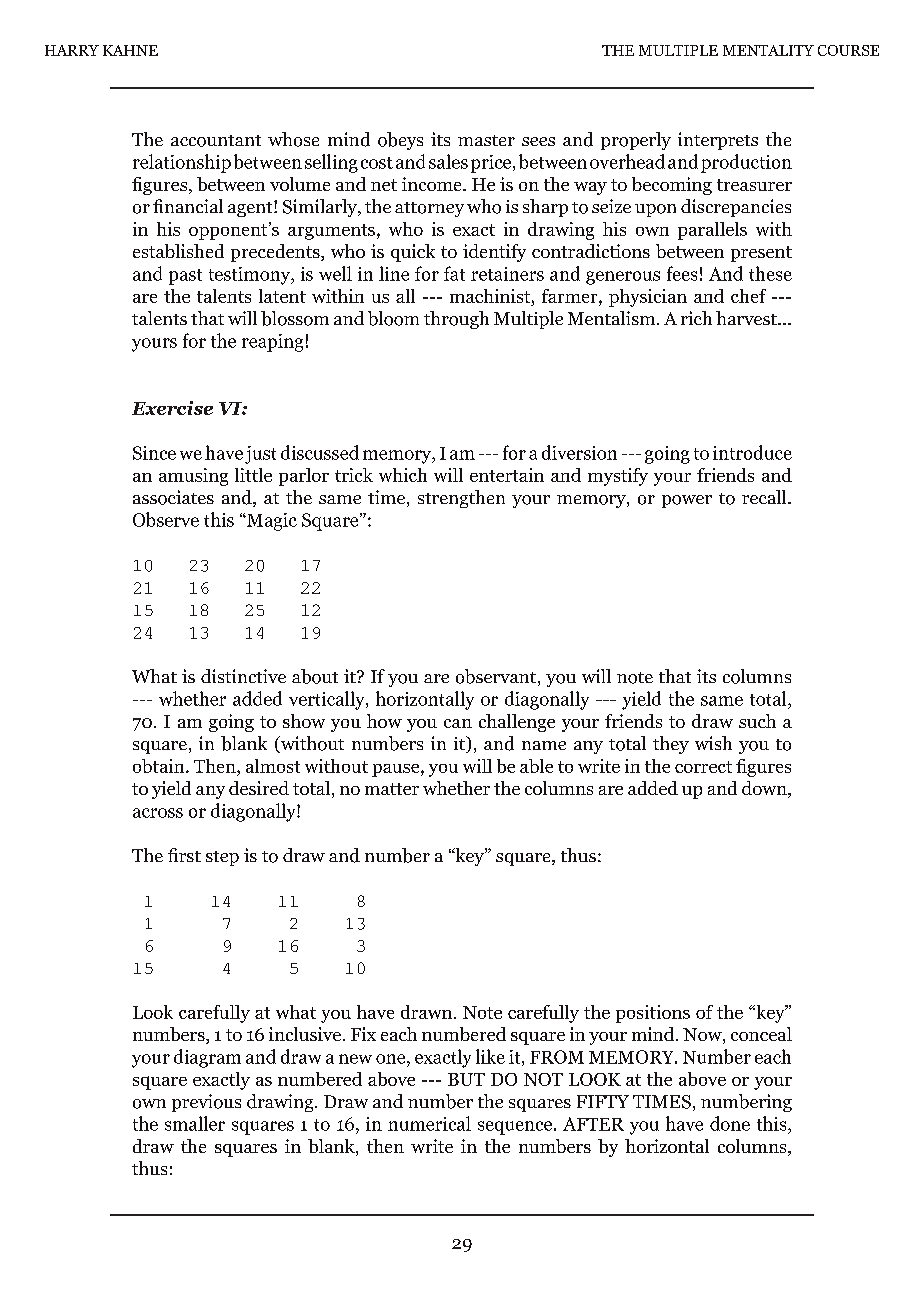  What do you see at coordinates (730, 1123) in the screenshot?
I see `done` at bounding box center [730, 1123].
